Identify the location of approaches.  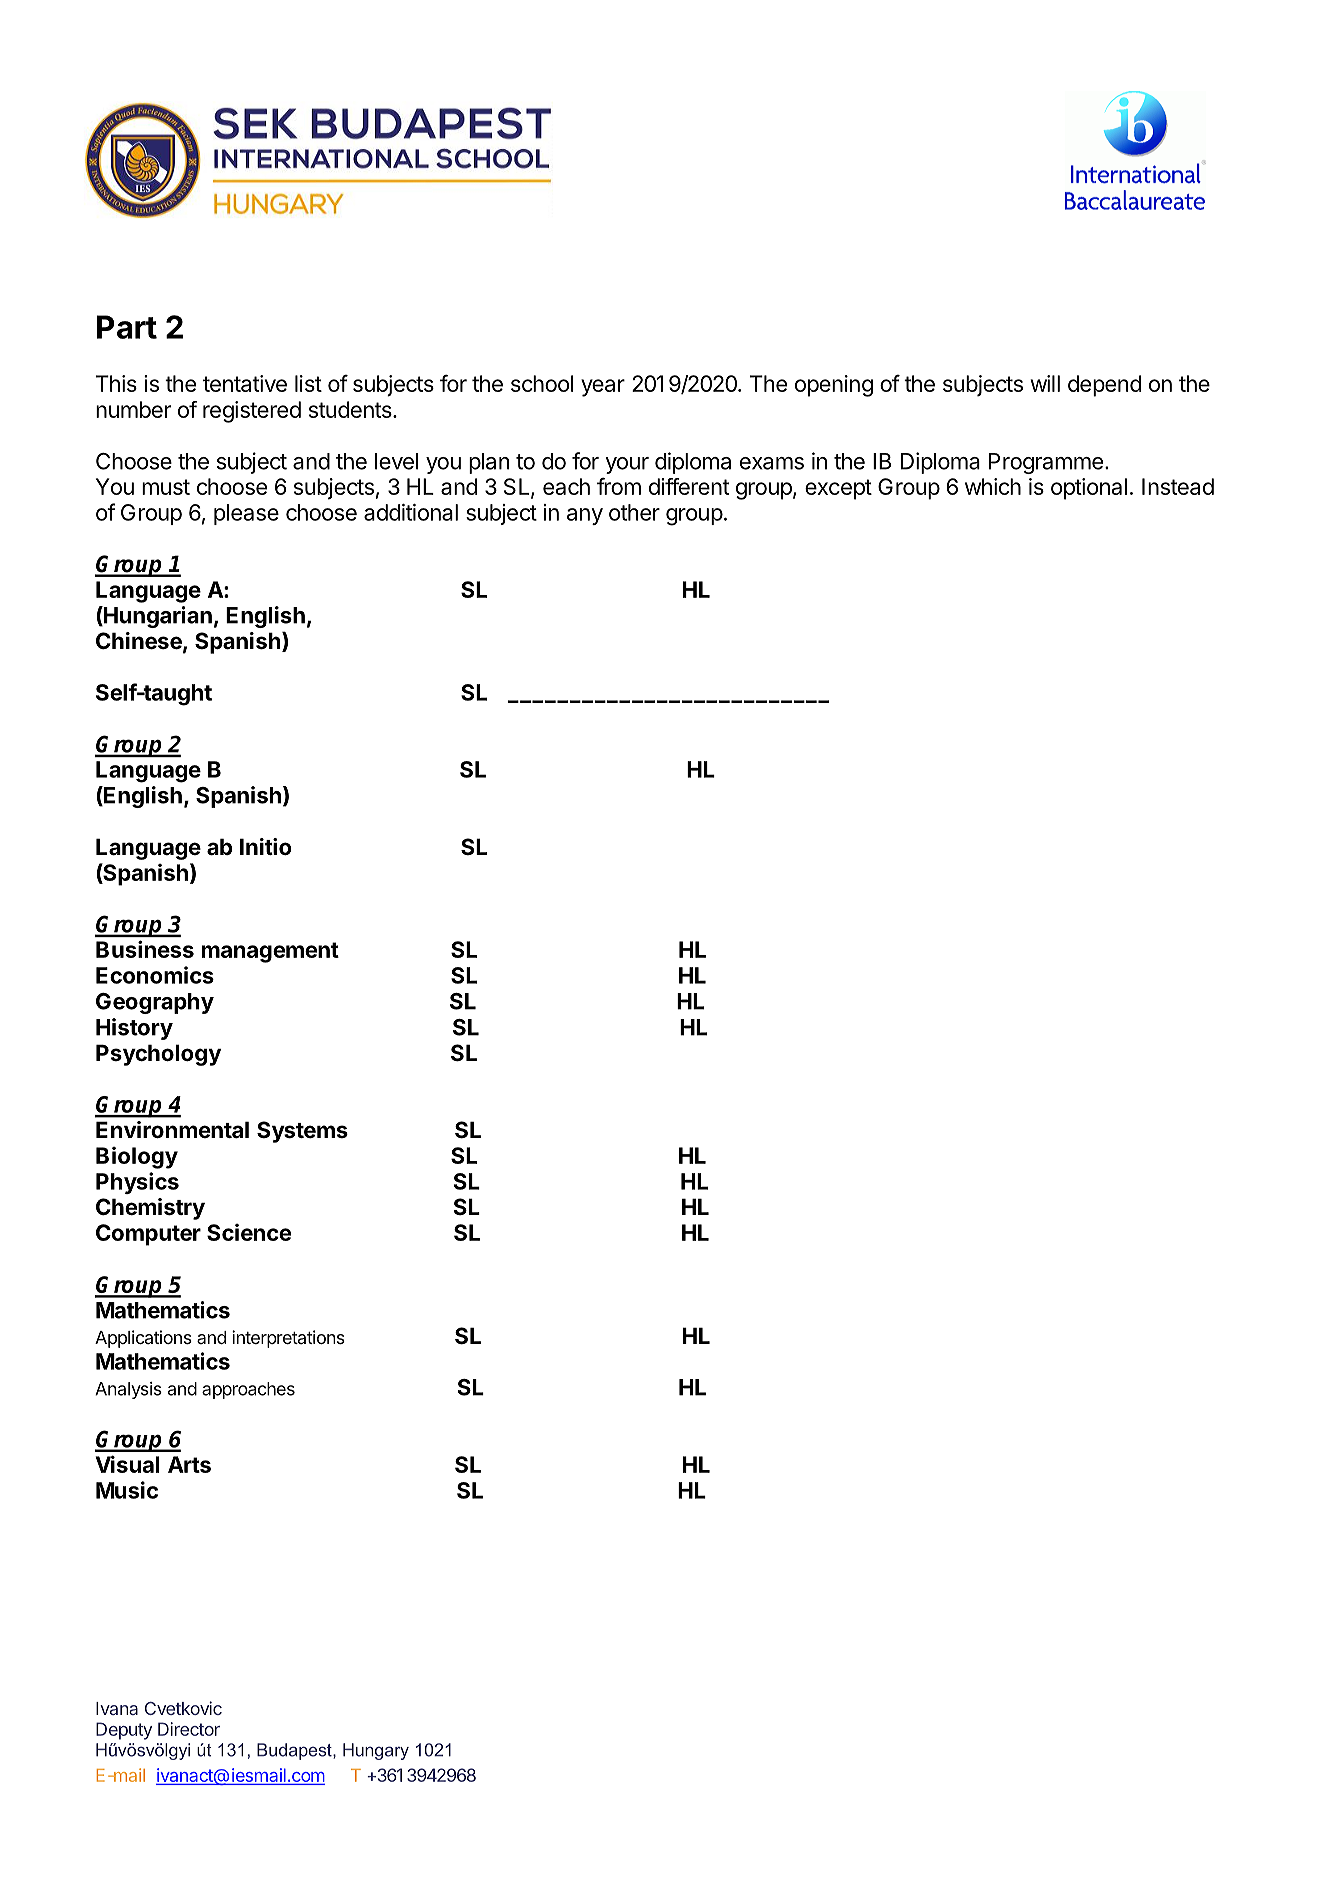
(248, 1390).
